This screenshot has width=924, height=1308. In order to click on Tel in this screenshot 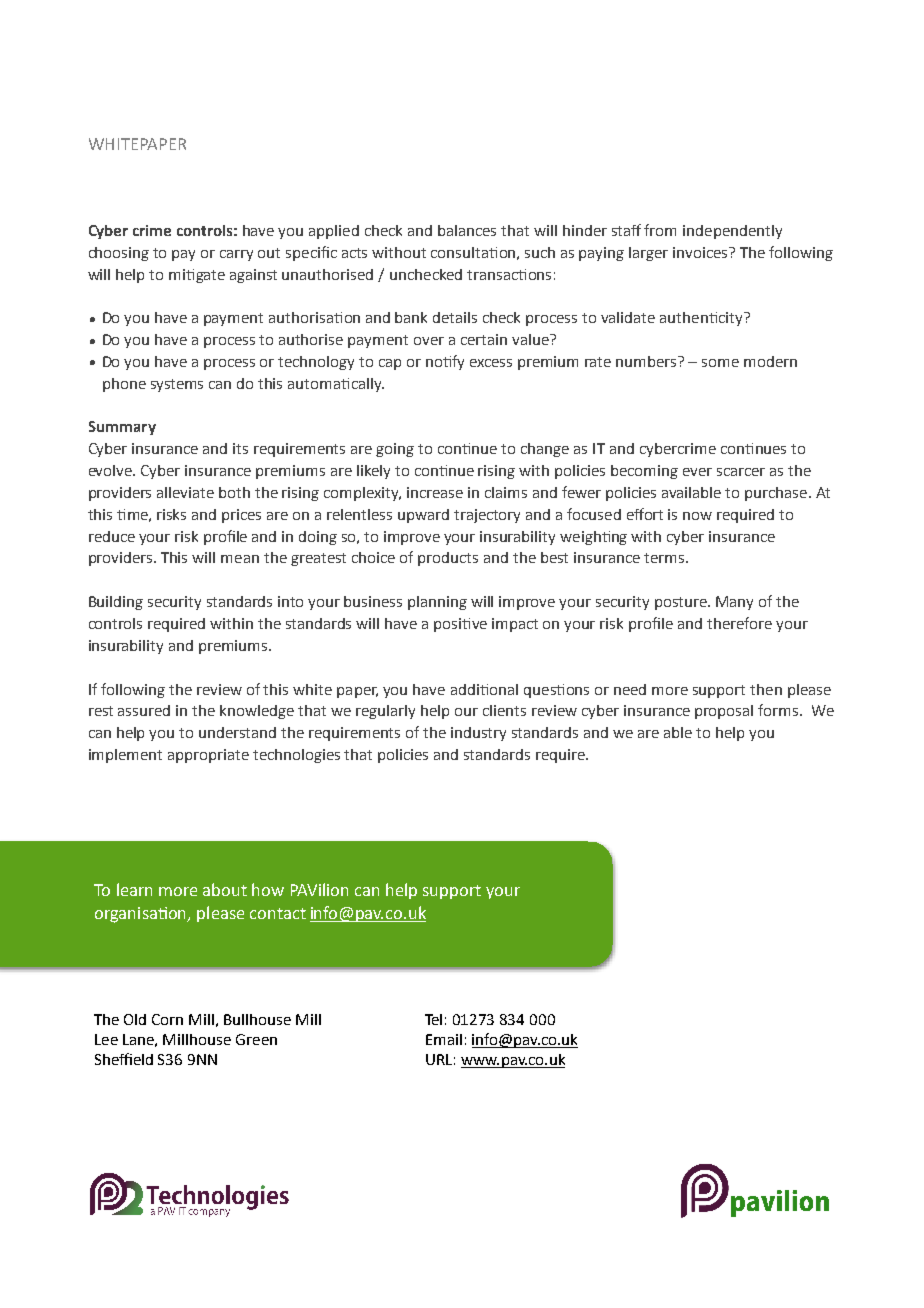, I will do `click(433, 1019)`.
